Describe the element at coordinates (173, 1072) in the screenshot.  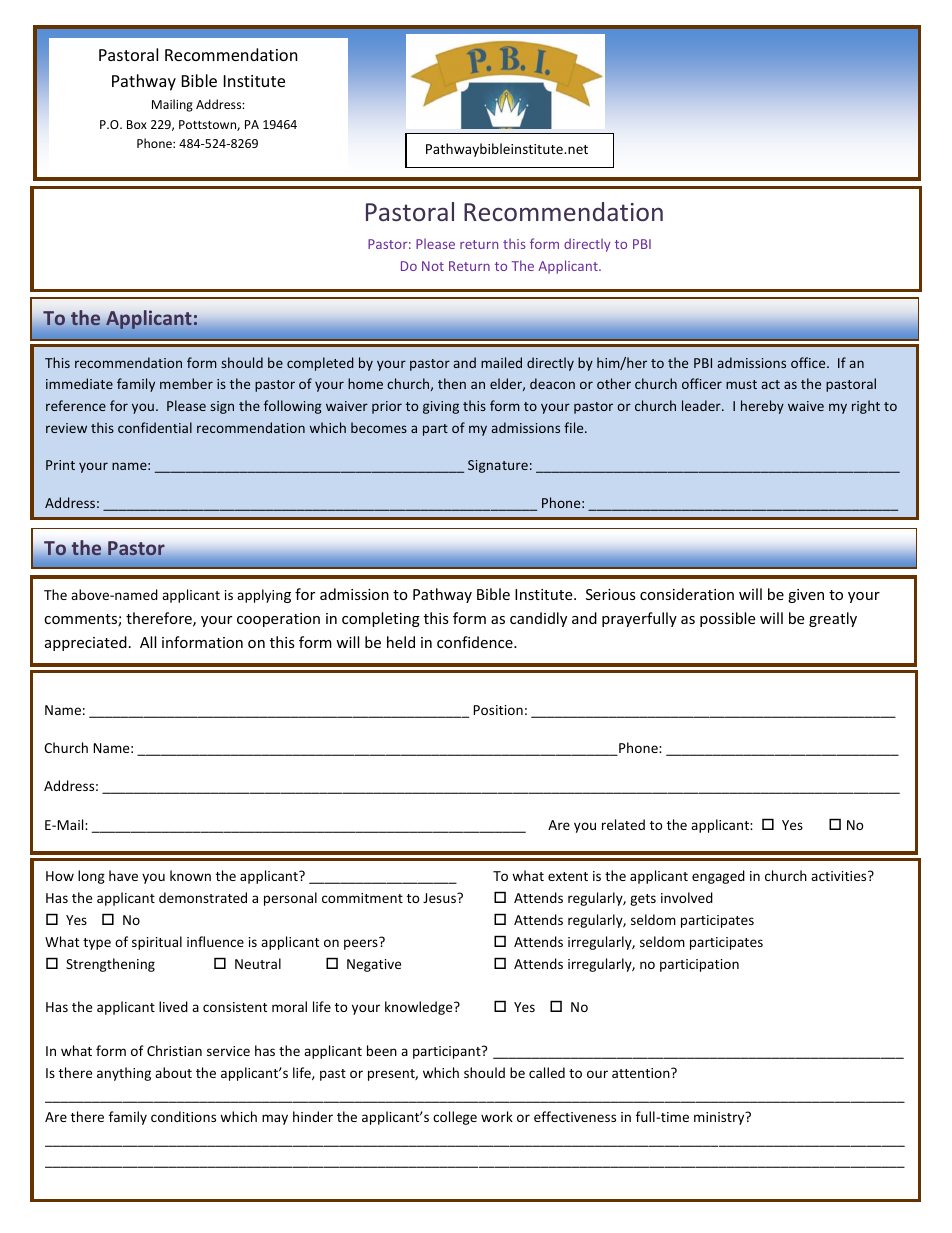
I see `about` at that location.
